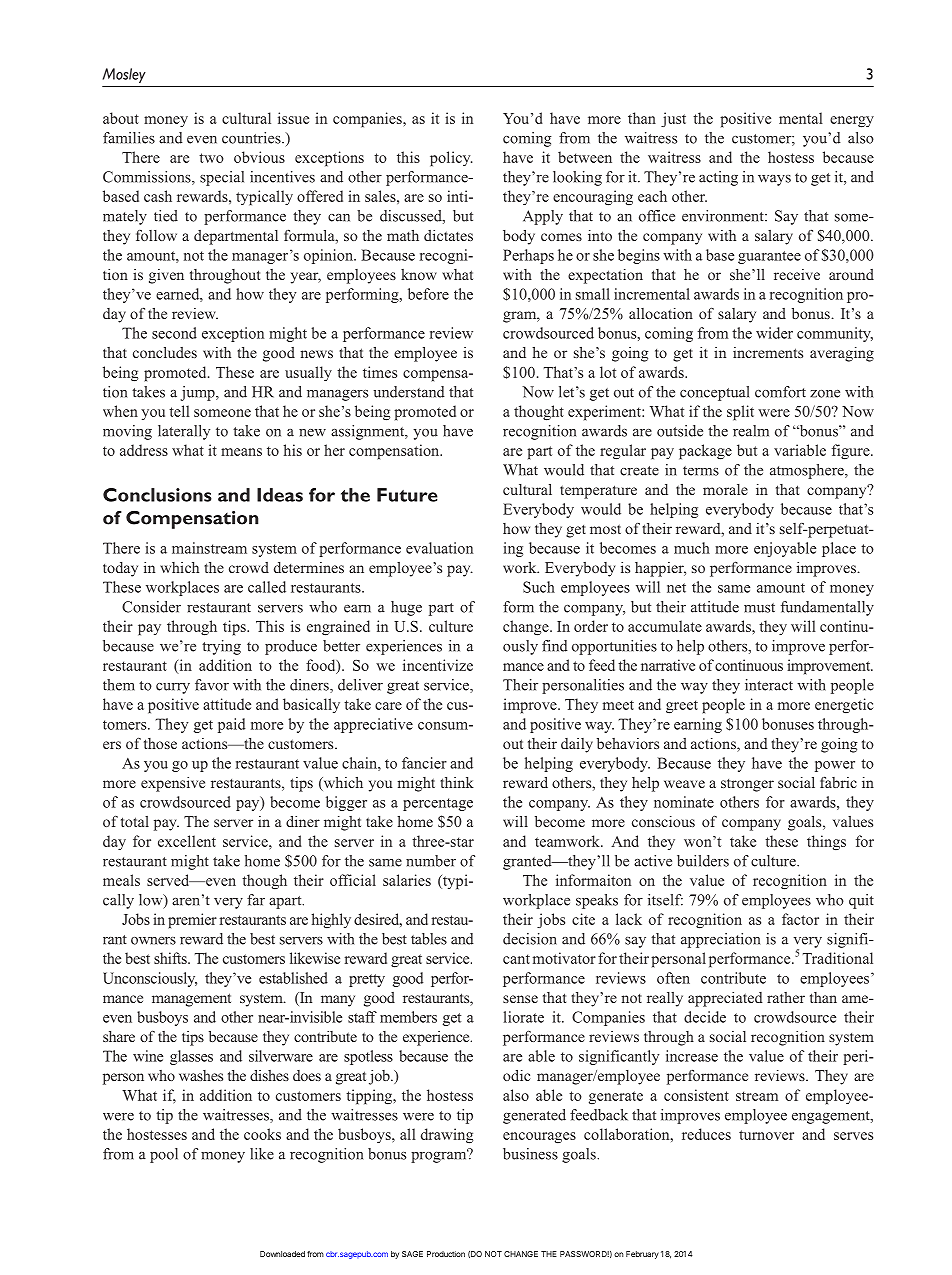  Describe the element at coordinates (407, 495) in the screenshot. I see `Future` at that location.
